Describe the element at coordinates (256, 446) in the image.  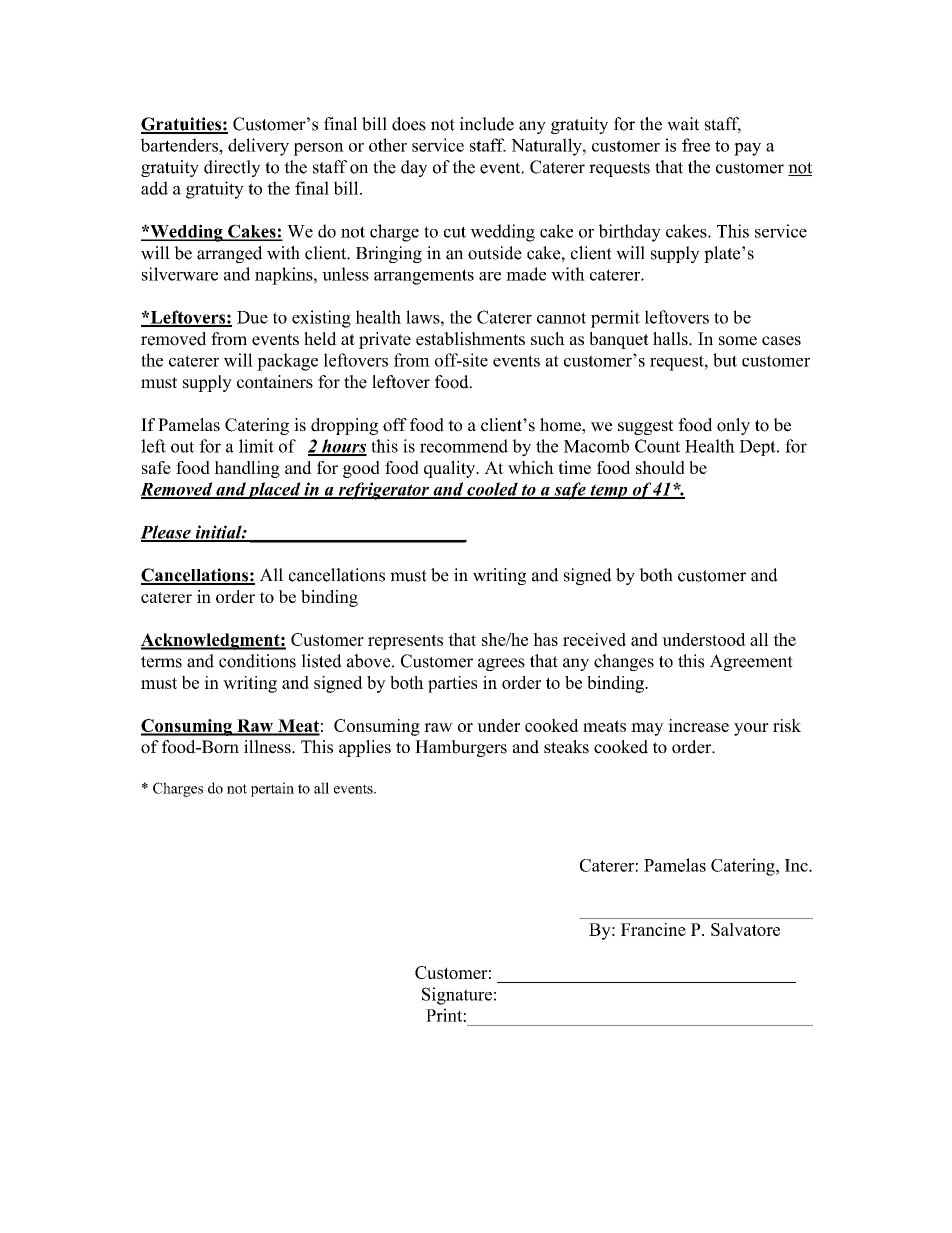
I see `limit` at that location.
